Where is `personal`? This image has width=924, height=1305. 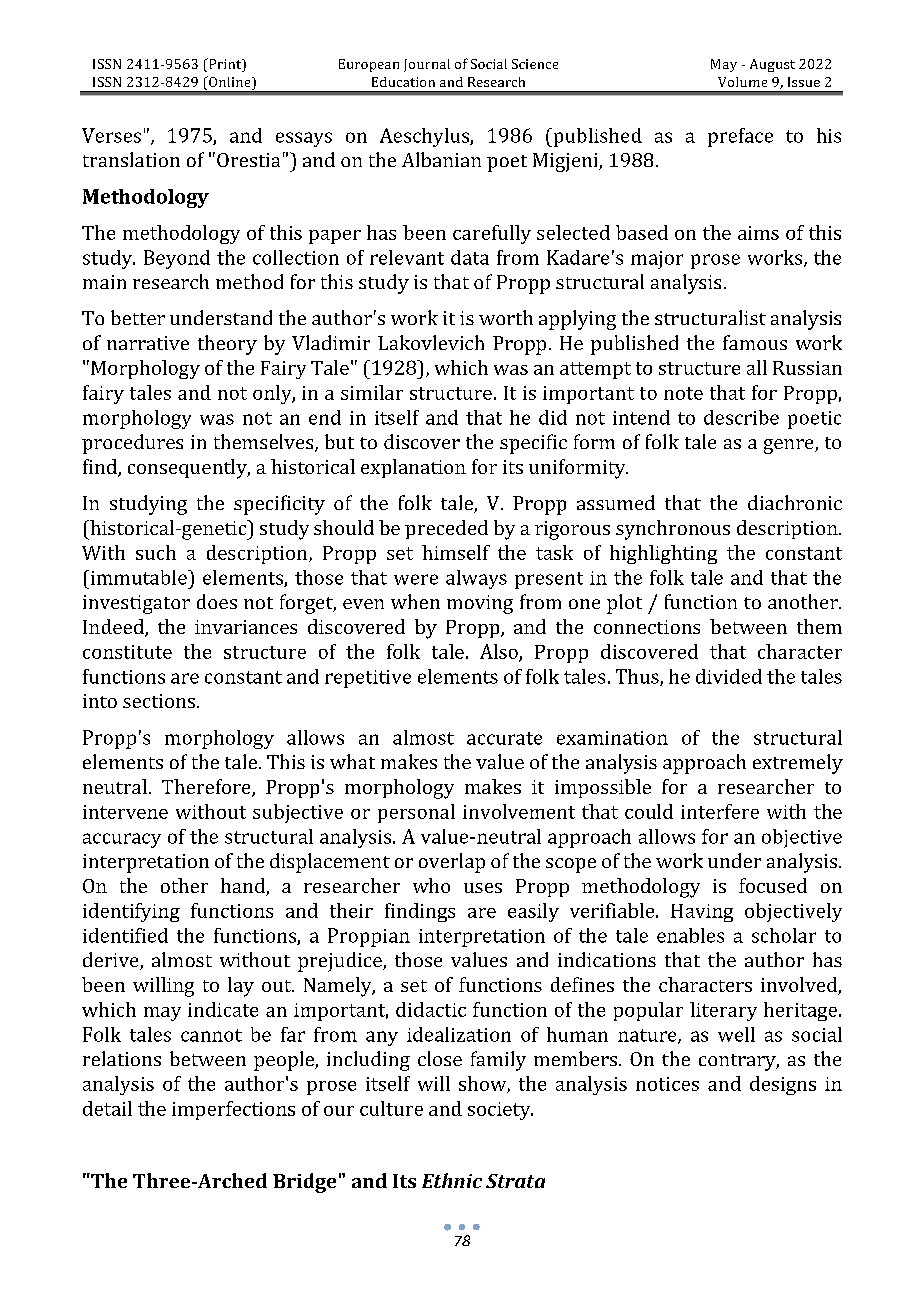 personal is located at coordinates (416, 813).
